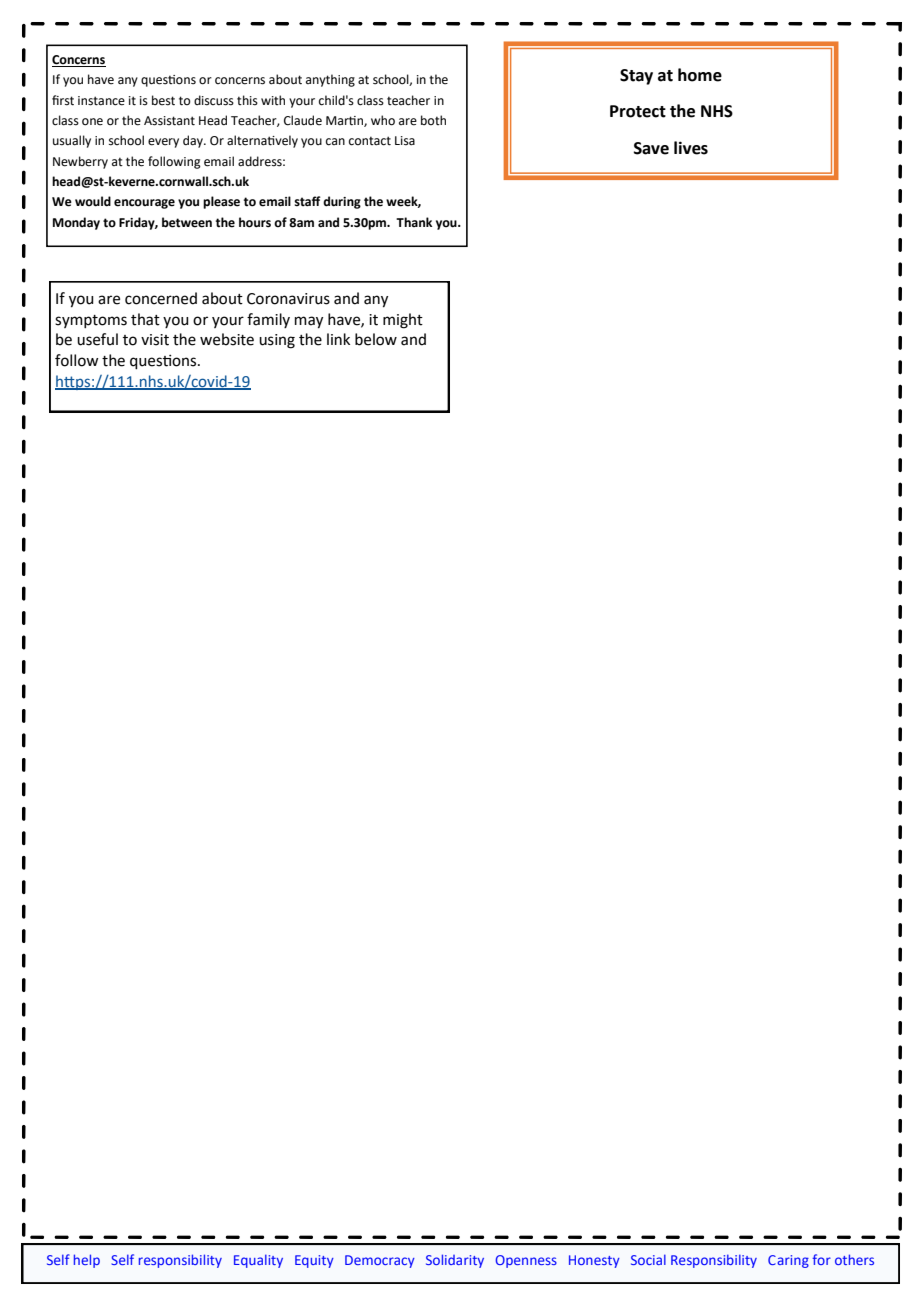  What do you see at coordinates (788, 1261) in the screenshot?
I see `Caring` at bounding box center [788, 1261].
